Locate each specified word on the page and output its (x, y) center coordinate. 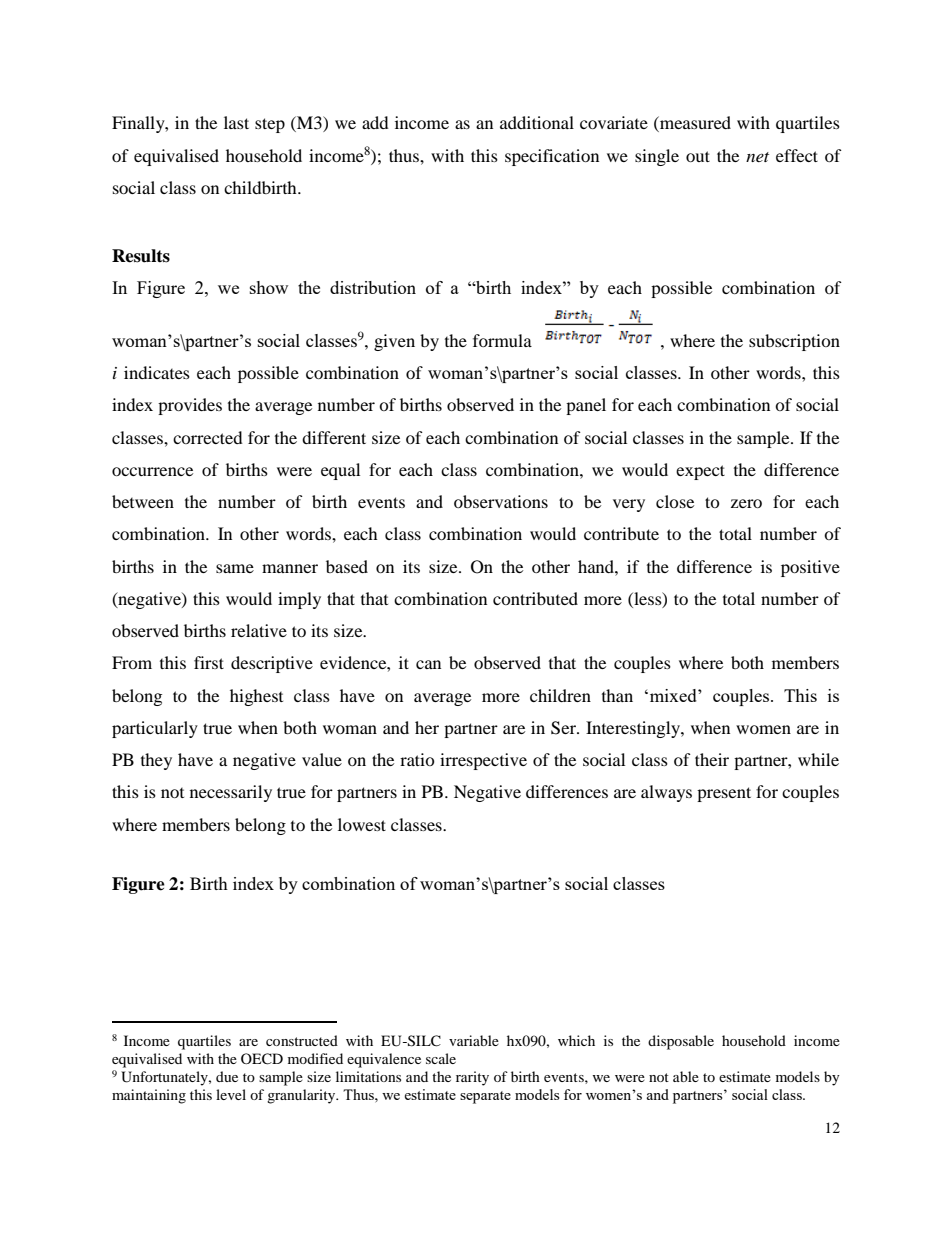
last (236, 122)
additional (537, 122)
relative (259, 630)
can (428, 664)
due (227, 1076)
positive (810, 568)
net (757, 157)
